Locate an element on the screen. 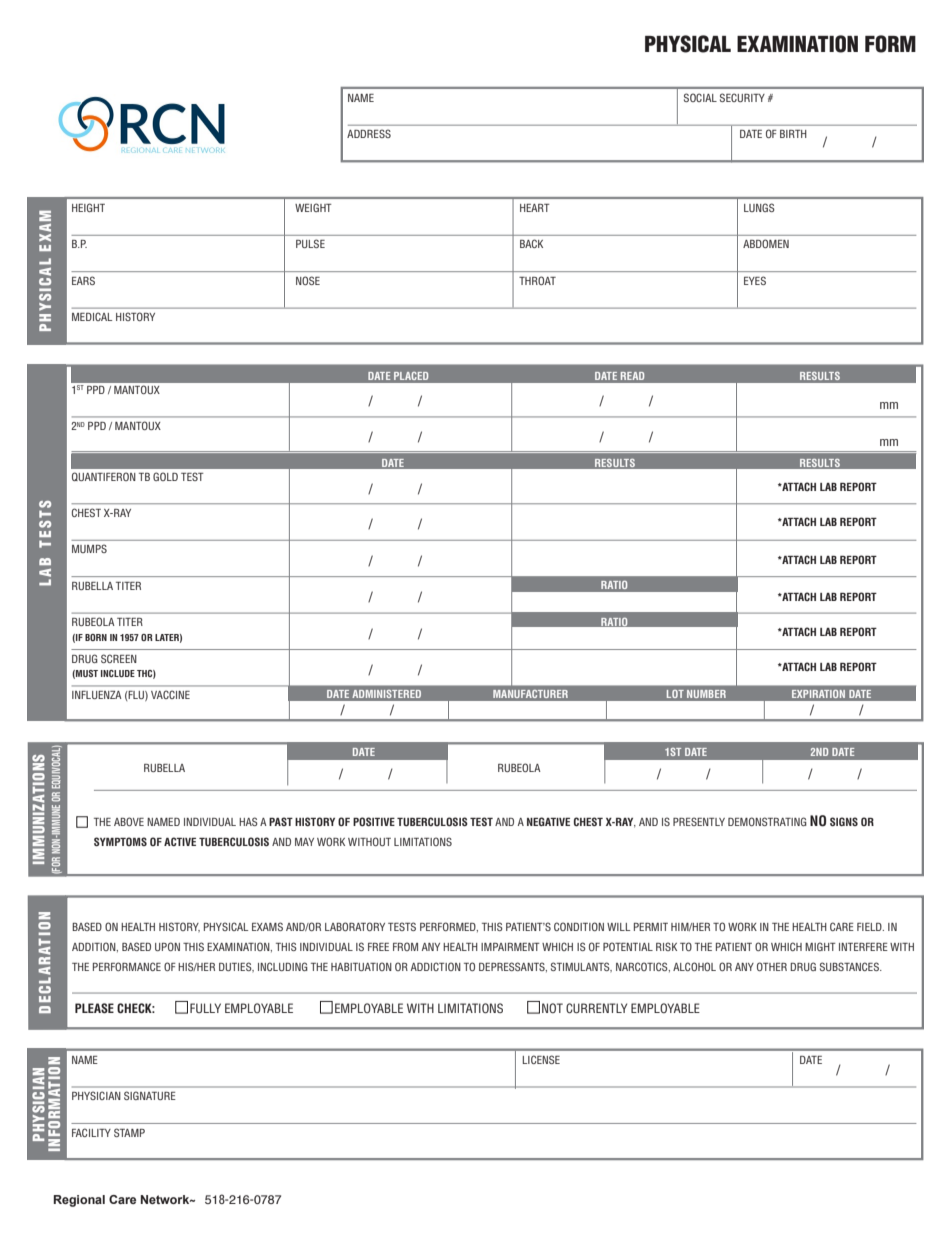  HEIGHT is located at coordinates (88, 207).
